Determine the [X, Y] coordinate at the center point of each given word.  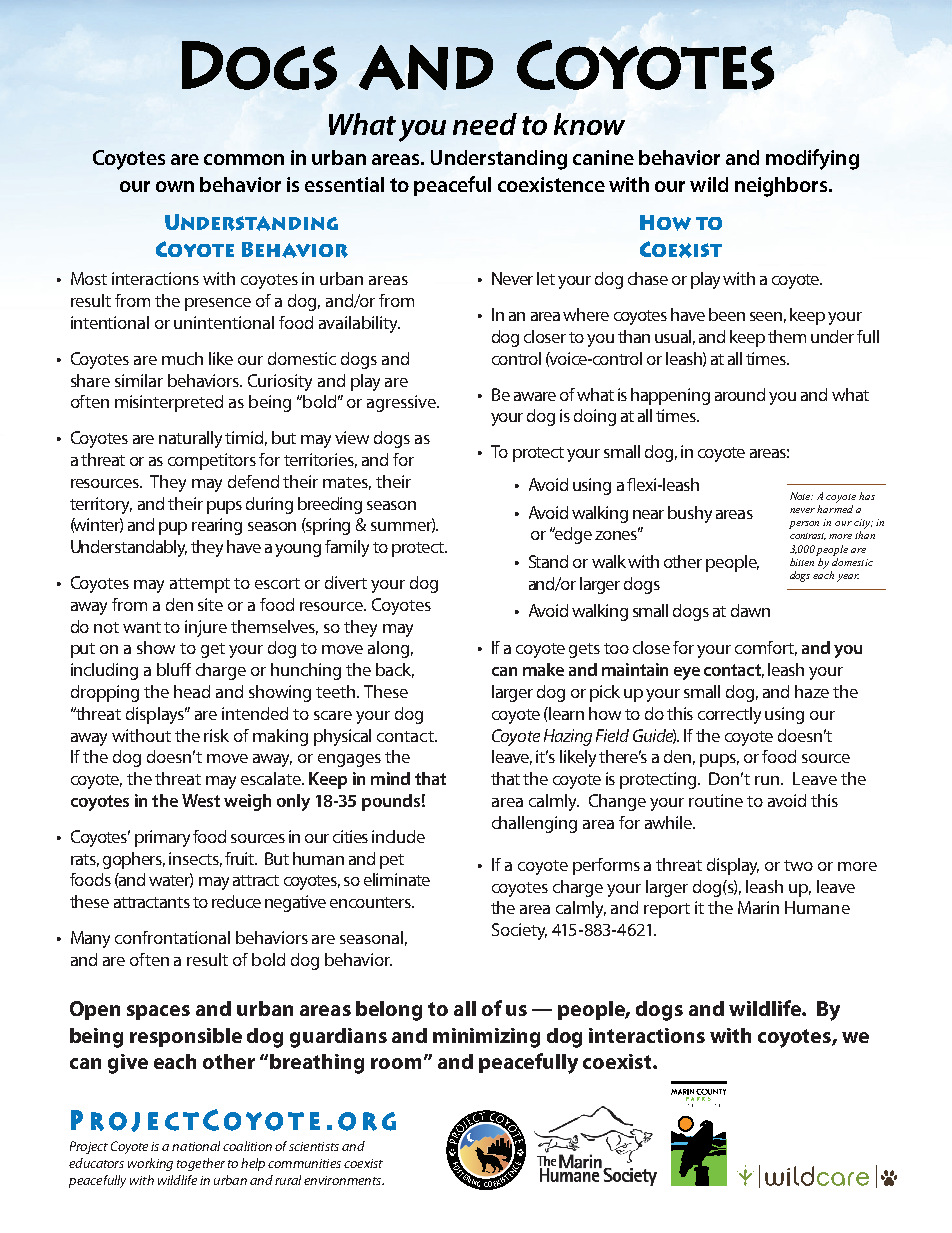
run [768, 780]
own [175, 186]
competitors [212, 461]
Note [801, 496]
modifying [812, 159]
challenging [534, 824]
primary [162, 838]
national [196, 1146]
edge [572, 535]
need [485, 124]
